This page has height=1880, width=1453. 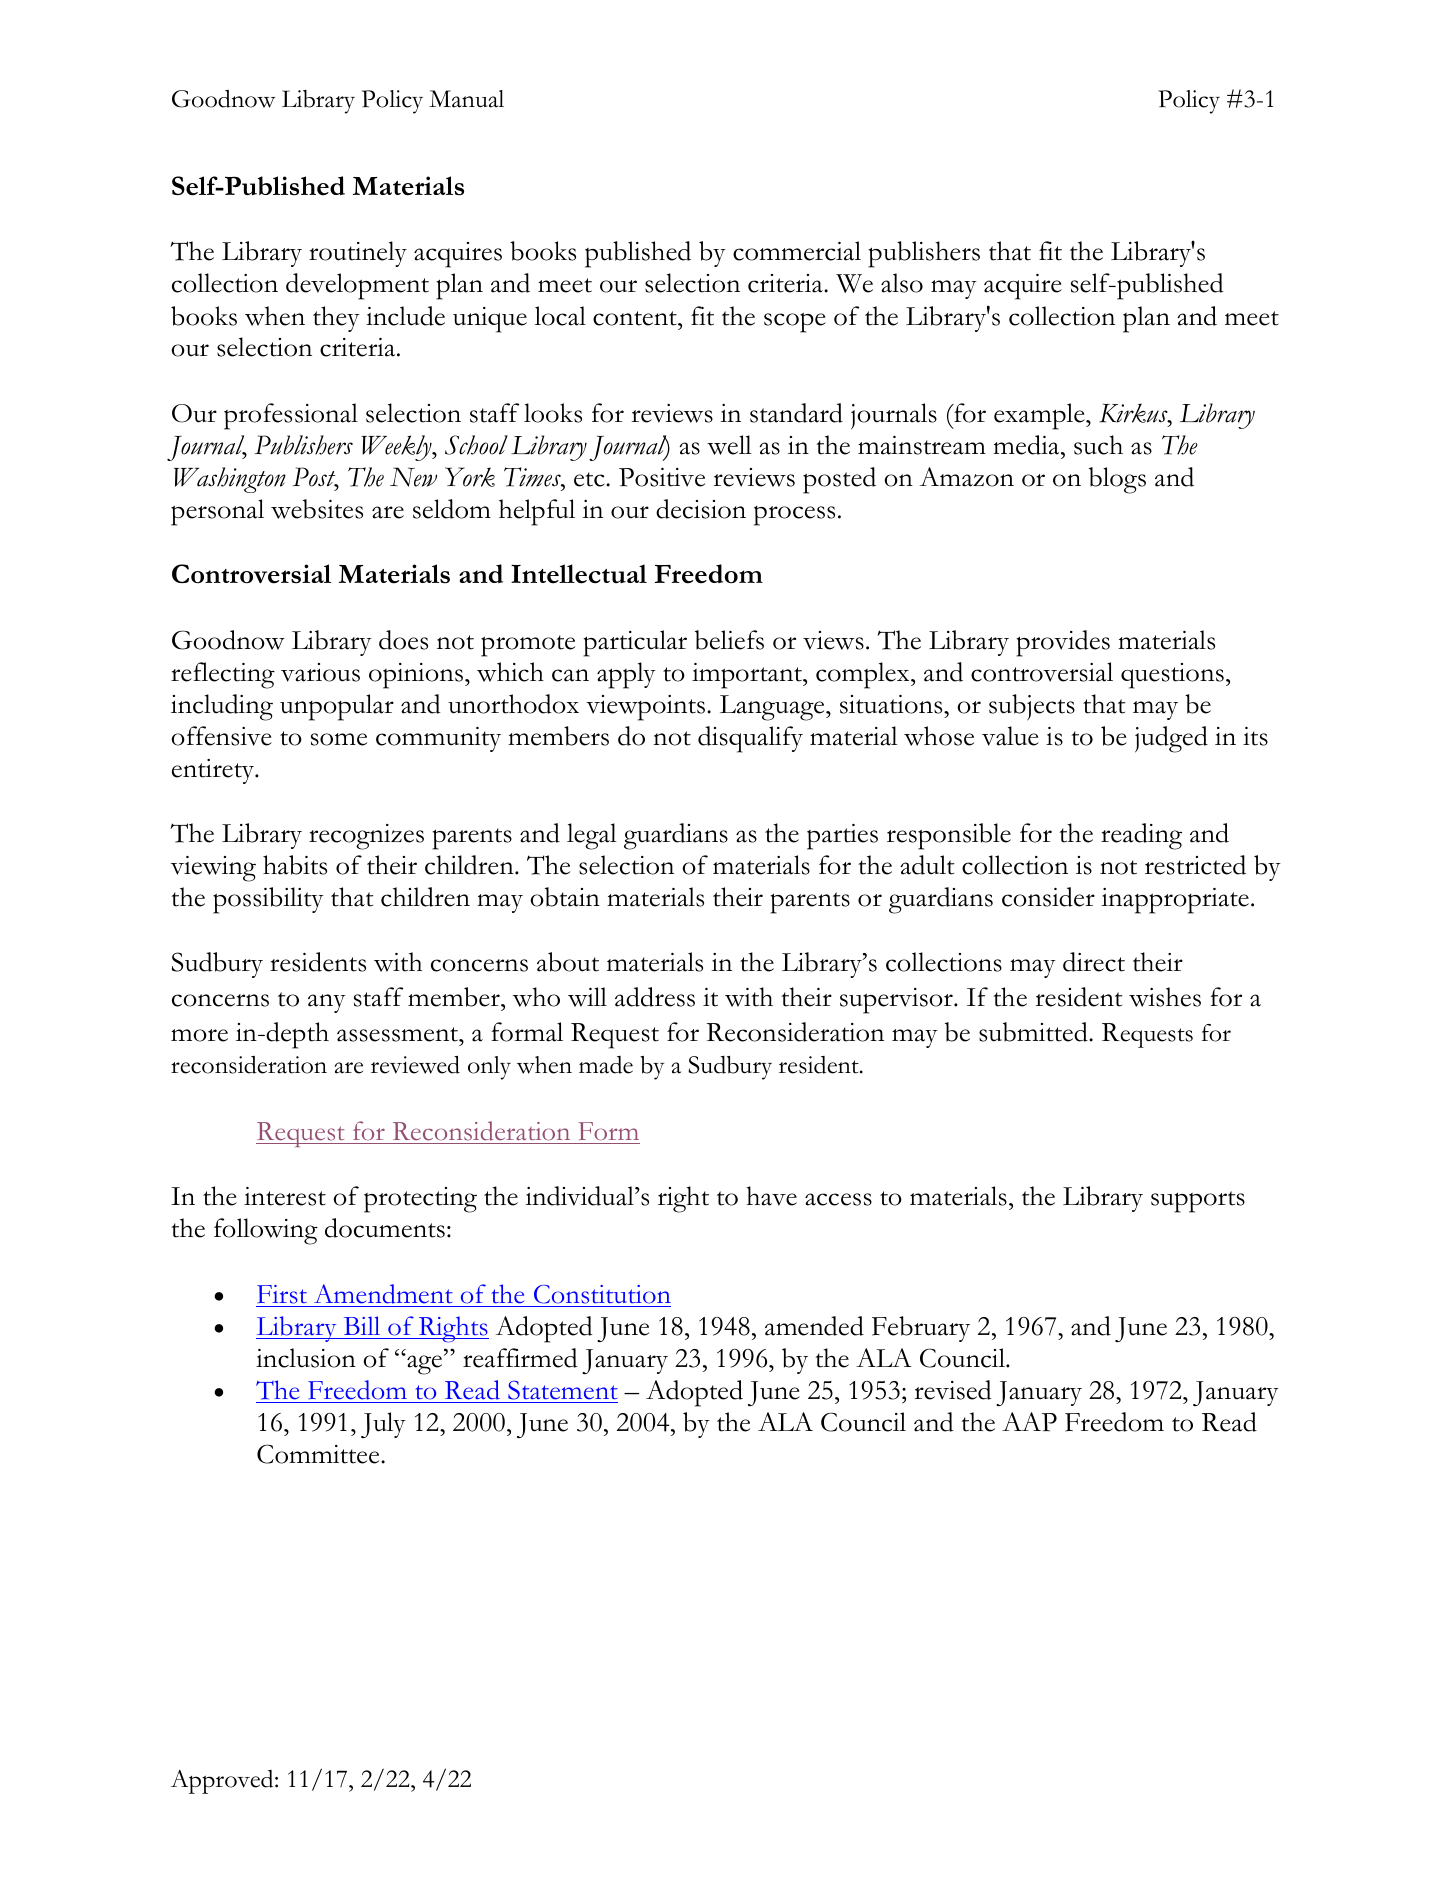 What do you see at coordinates (606, 1065) in the page?
I see `made` at bounding box center [606, 1065].
